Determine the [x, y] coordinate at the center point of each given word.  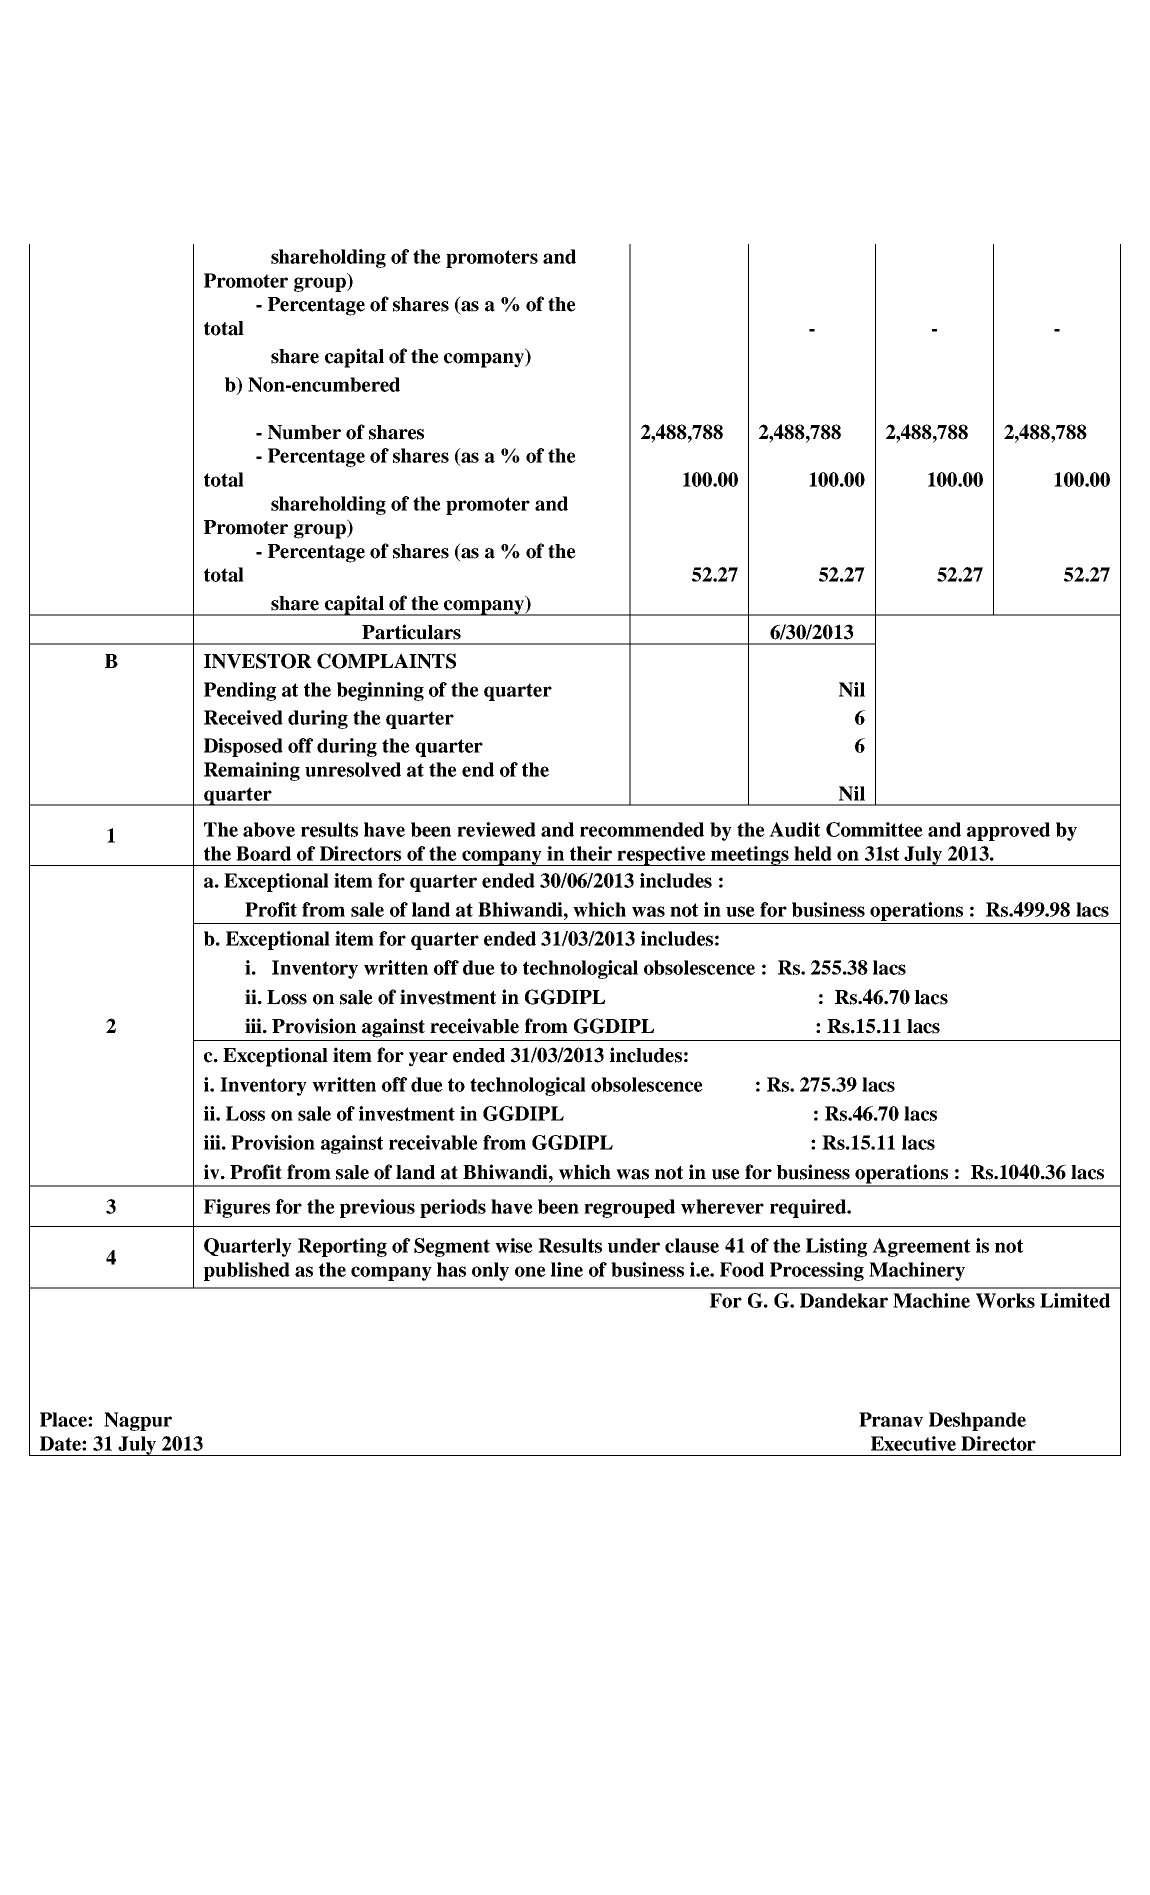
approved [1008, 831]
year [428, 1059]
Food [742, 1269]
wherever [722, 1206]
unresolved [353, 769]
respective [662, 856]
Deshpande [977, 1421]
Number [304, 432]
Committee [874, 829]
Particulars [411, 632]
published [247, 1271]
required [809, 1208]
